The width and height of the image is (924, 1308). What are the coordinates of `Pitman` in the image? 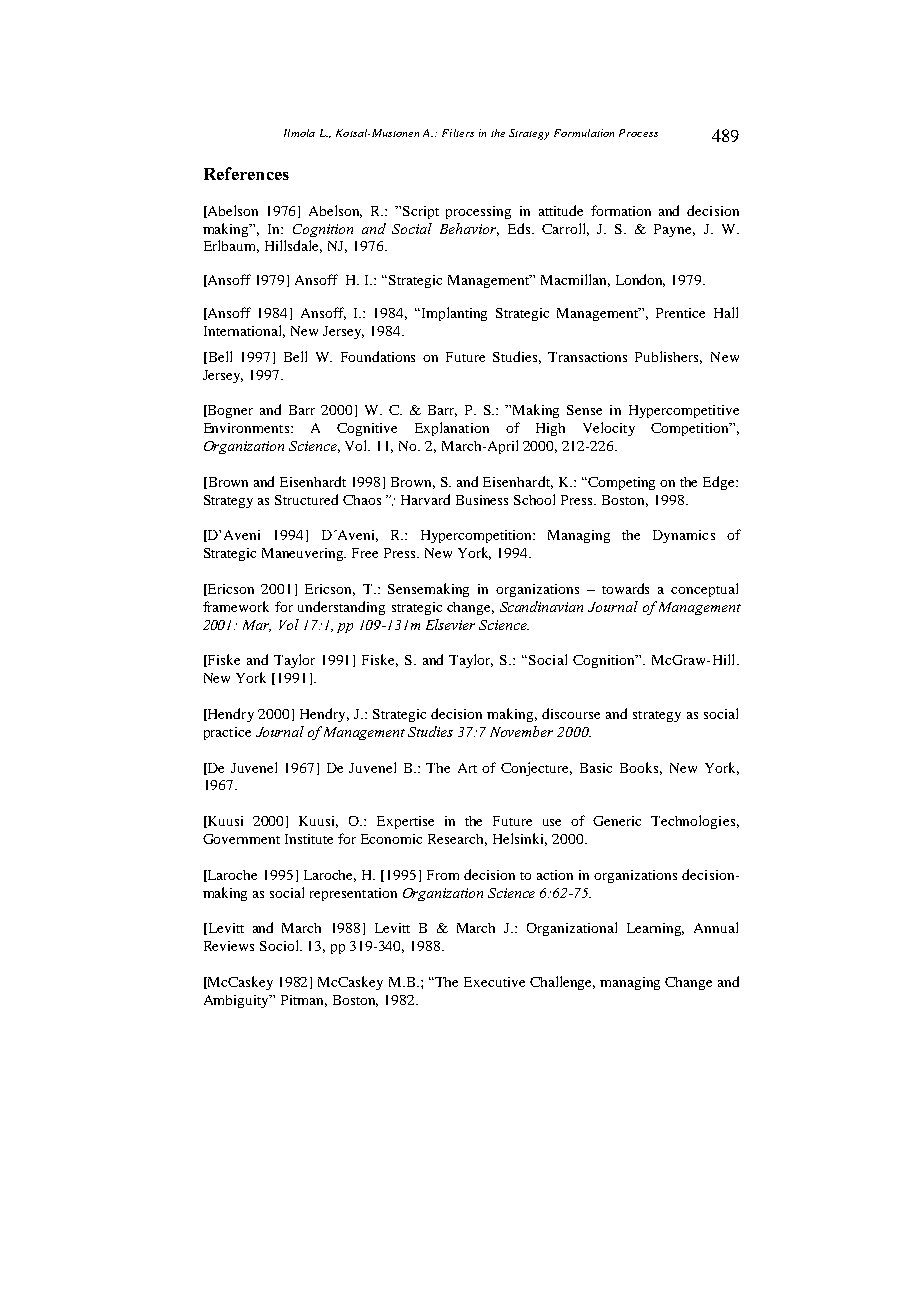 It's located at (304, 1001).
